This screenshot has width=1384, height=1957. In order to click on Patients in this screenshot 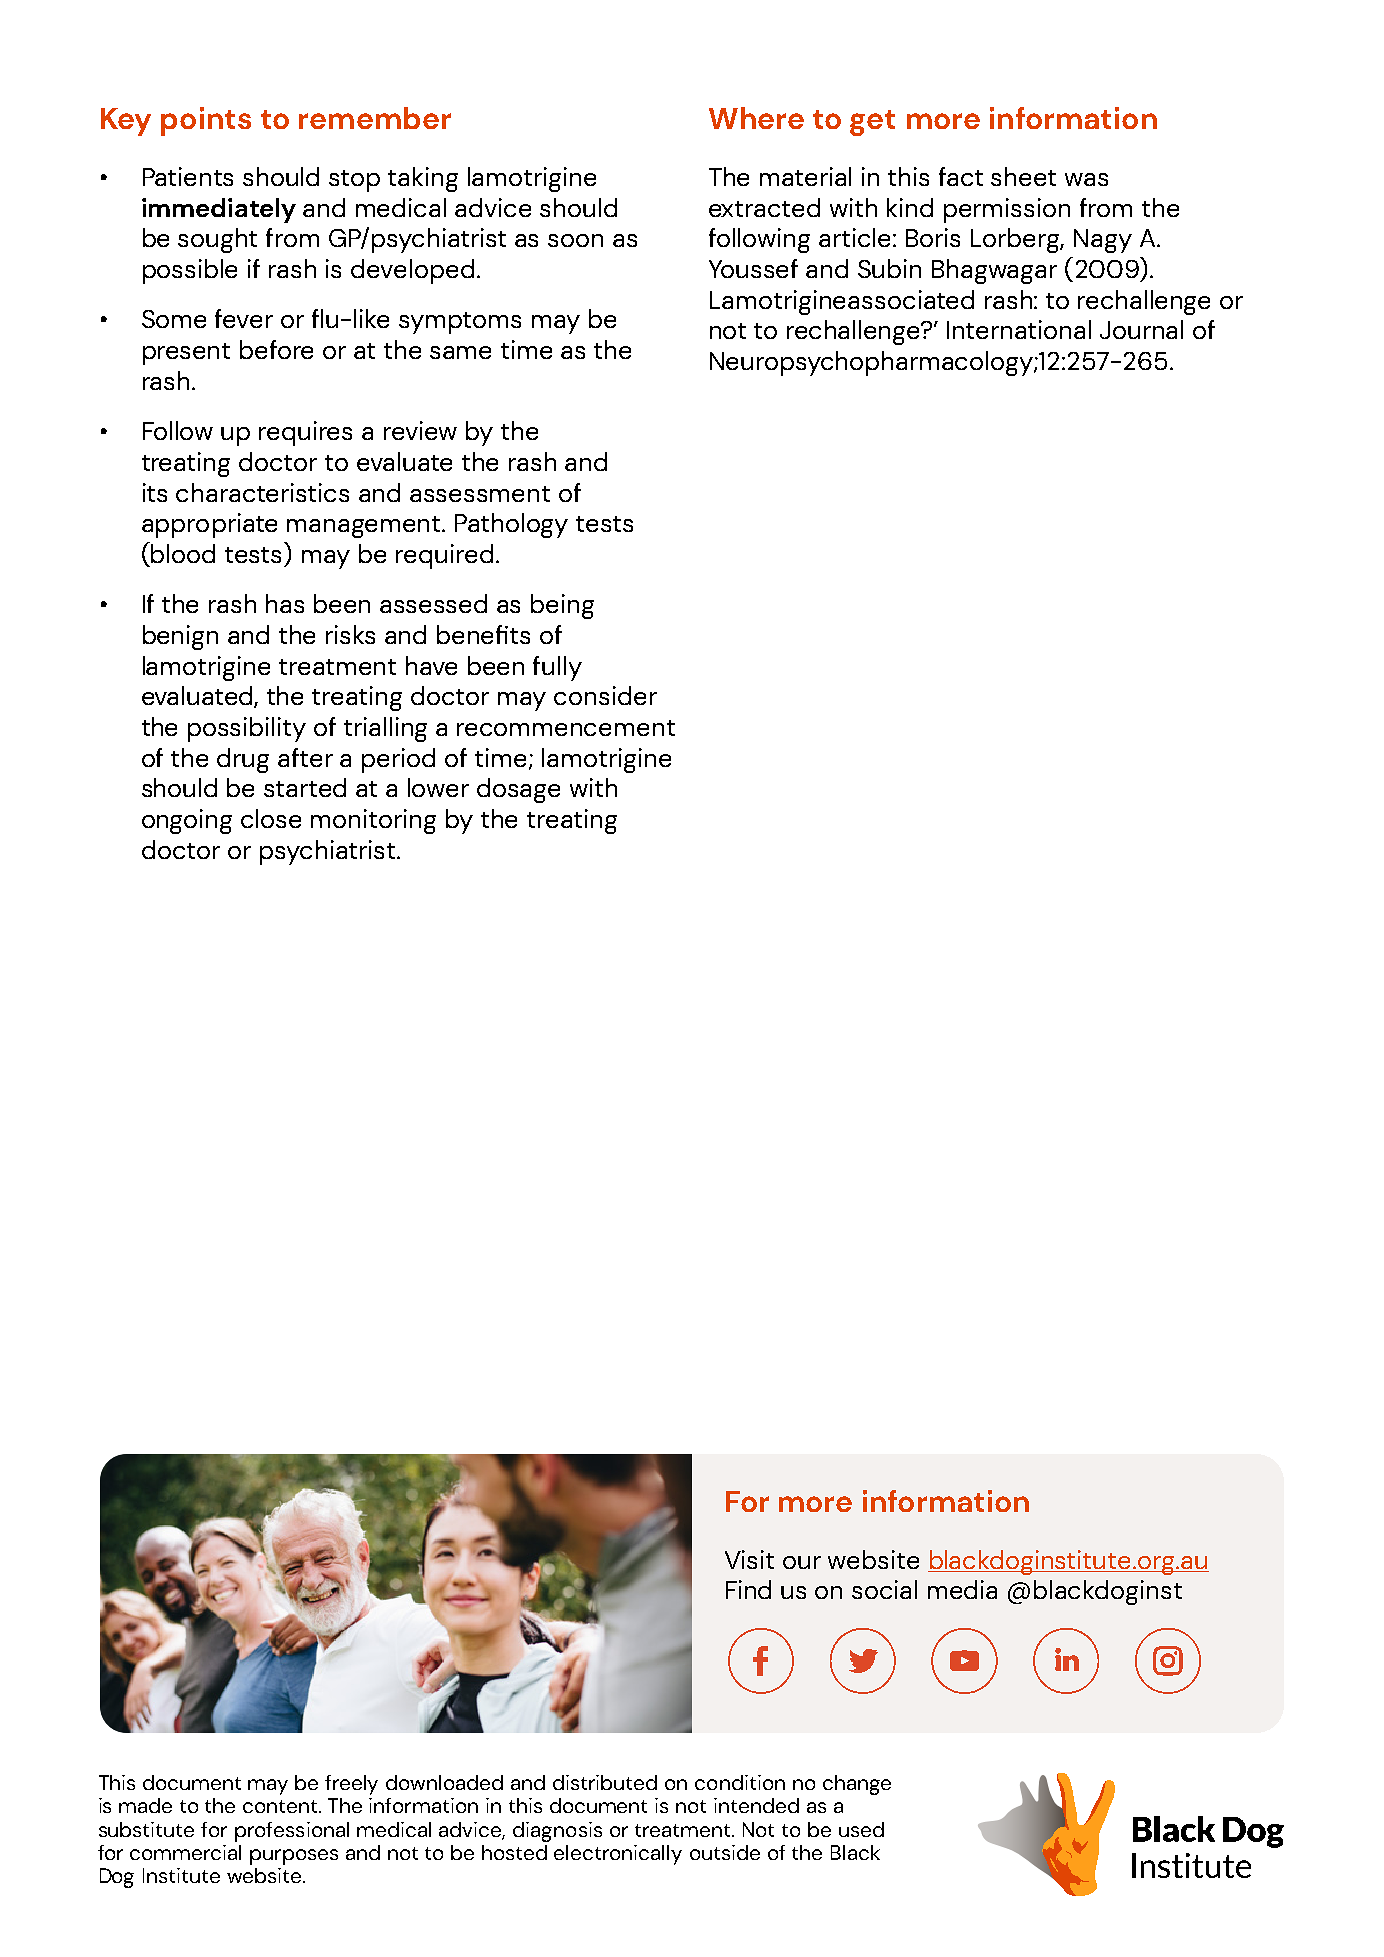, I will do `click(188, 176)`.
